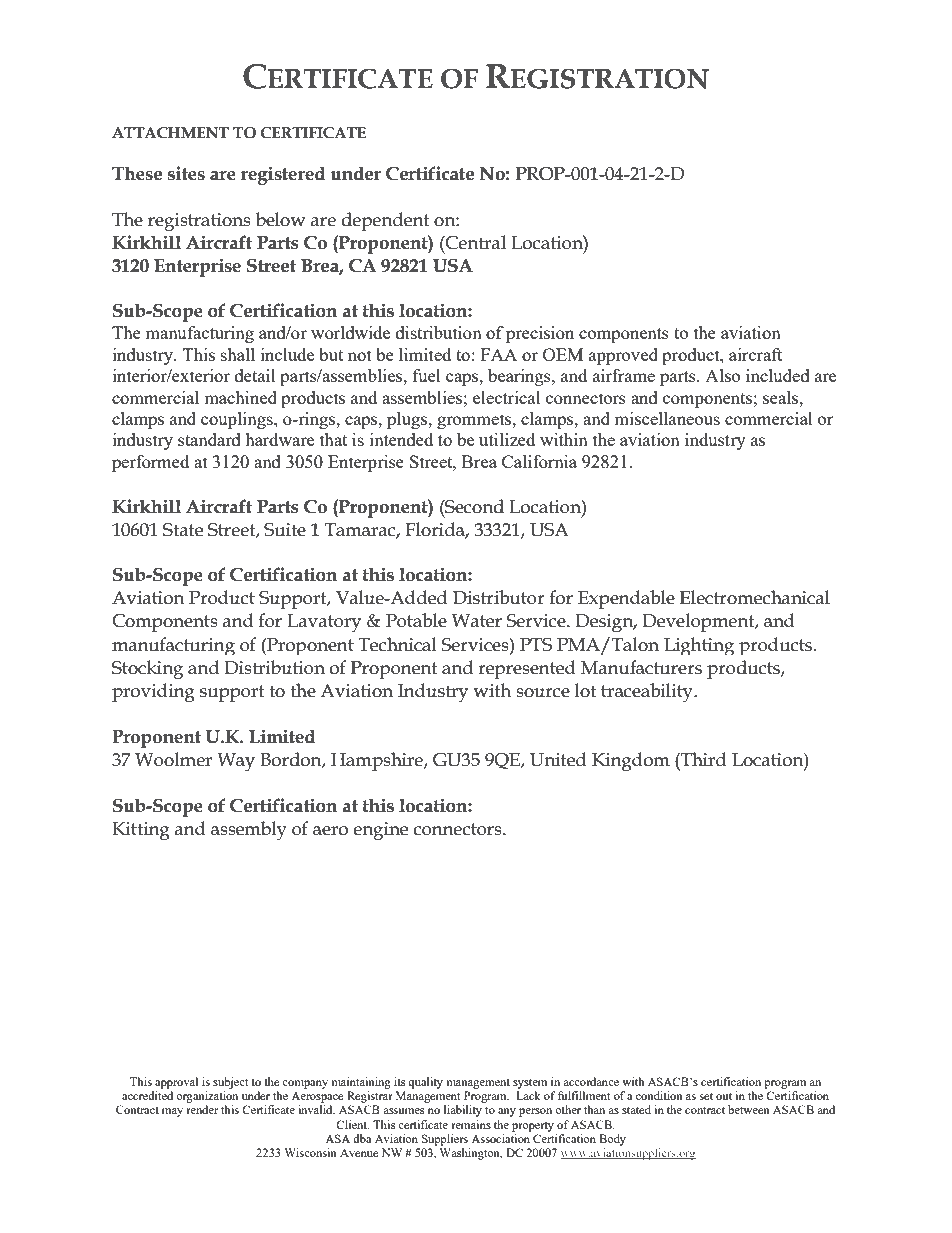  Describe the element at coordinates (236, 762) in the screenshot. I see `Way` at that location.
